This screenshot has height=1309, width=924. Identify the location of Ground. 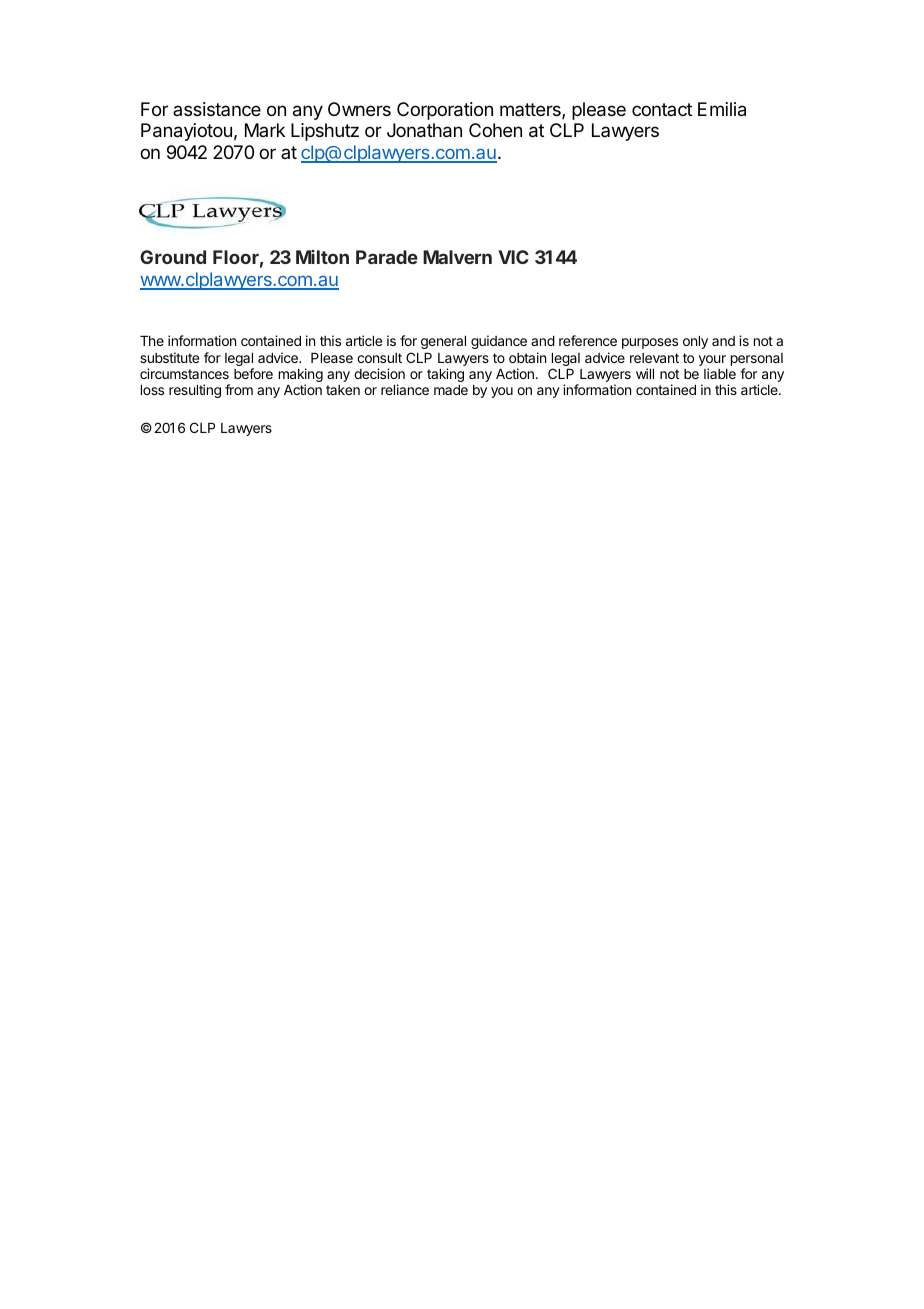
(173, 257).
